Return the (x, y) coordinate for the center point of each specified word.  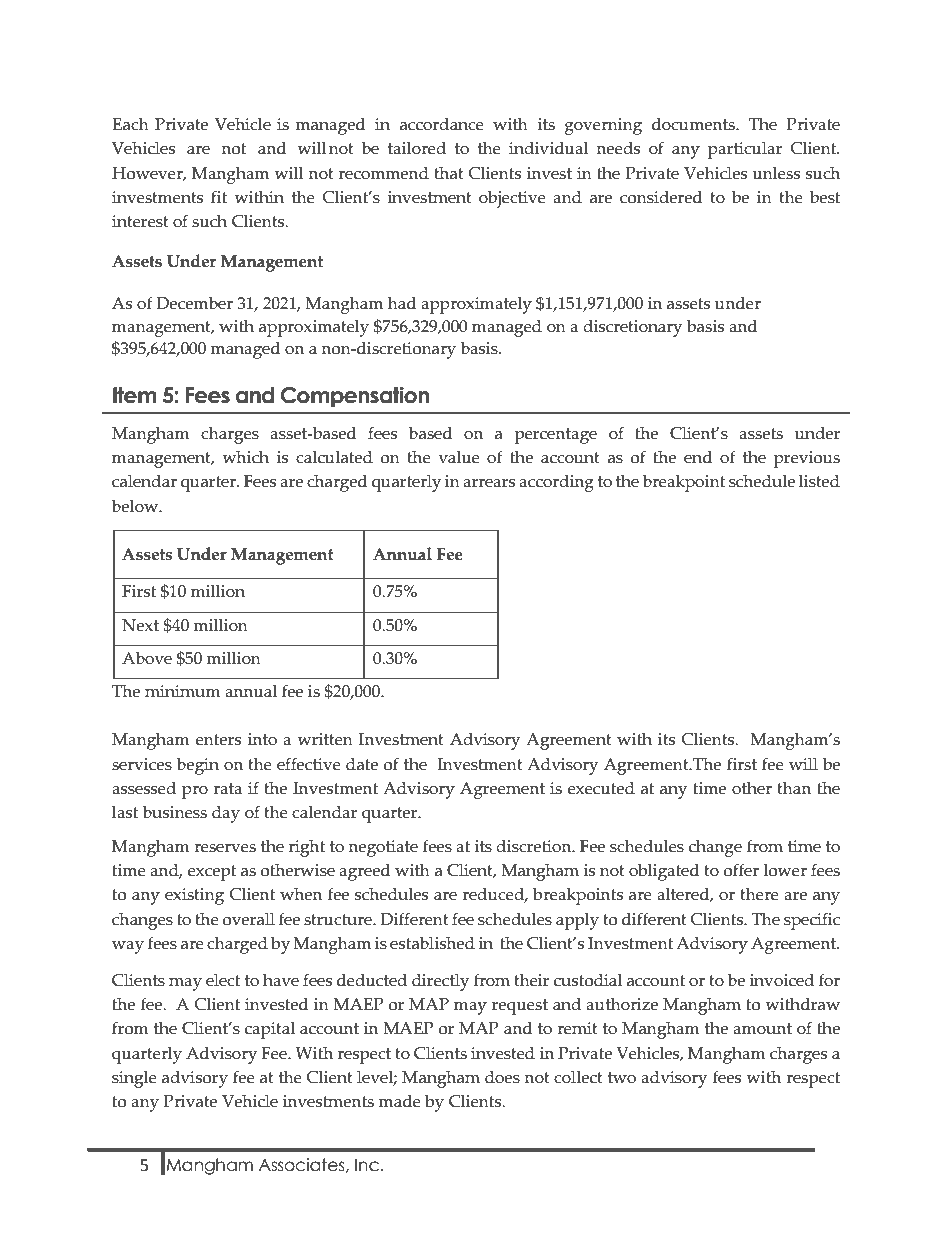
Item (135, 395)
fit (219, 197)
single (134, 1079)
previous (807, 459)
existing (194, 896)
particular (745, 150)
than (794, 788)
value (459, 457)
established (432, 943)
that (449, 173)
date (362, 764)
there (760, 894)
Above (147, 658)
